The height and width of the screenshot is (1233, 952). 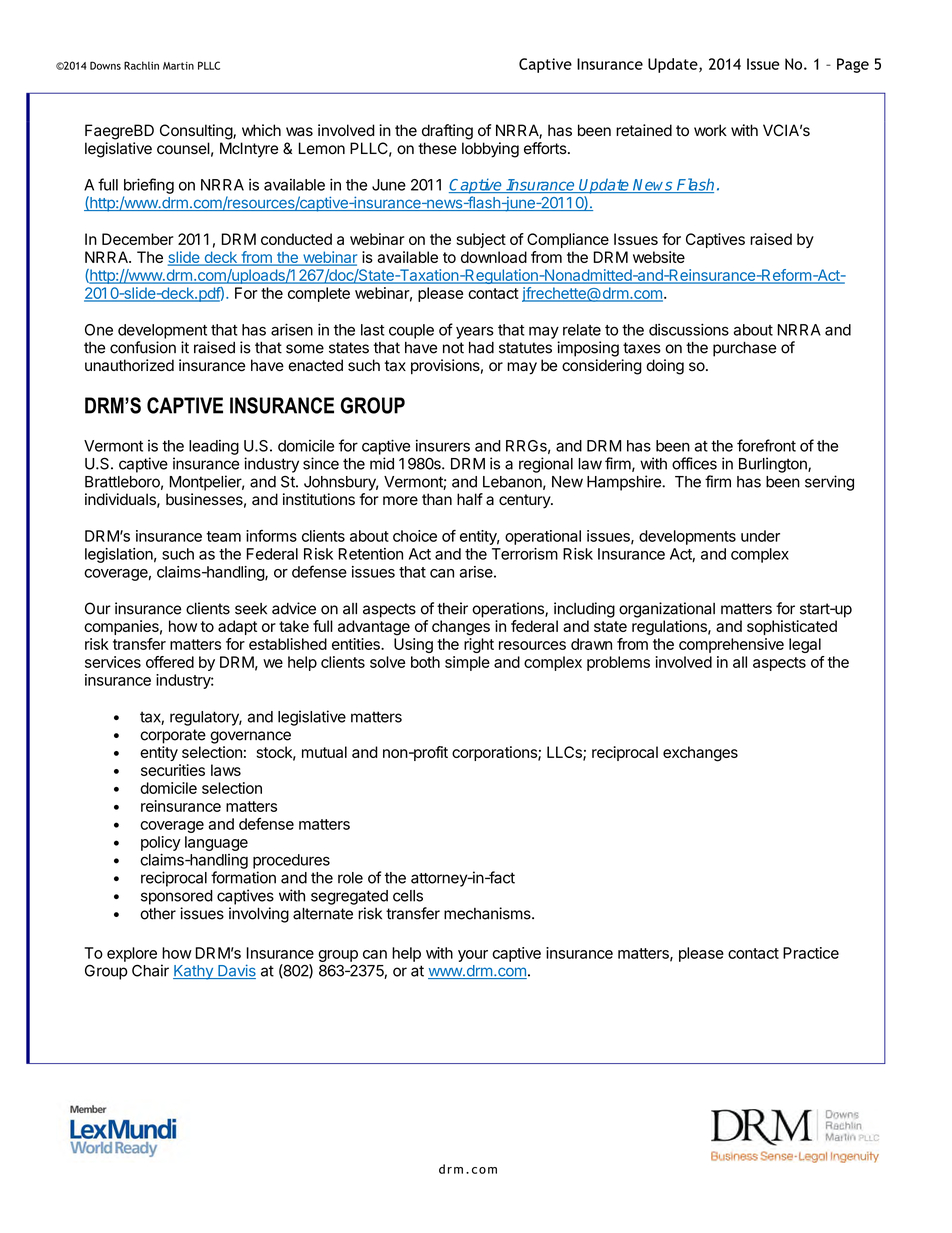 I want to click on Kathy, so click(x=194, y=972).
